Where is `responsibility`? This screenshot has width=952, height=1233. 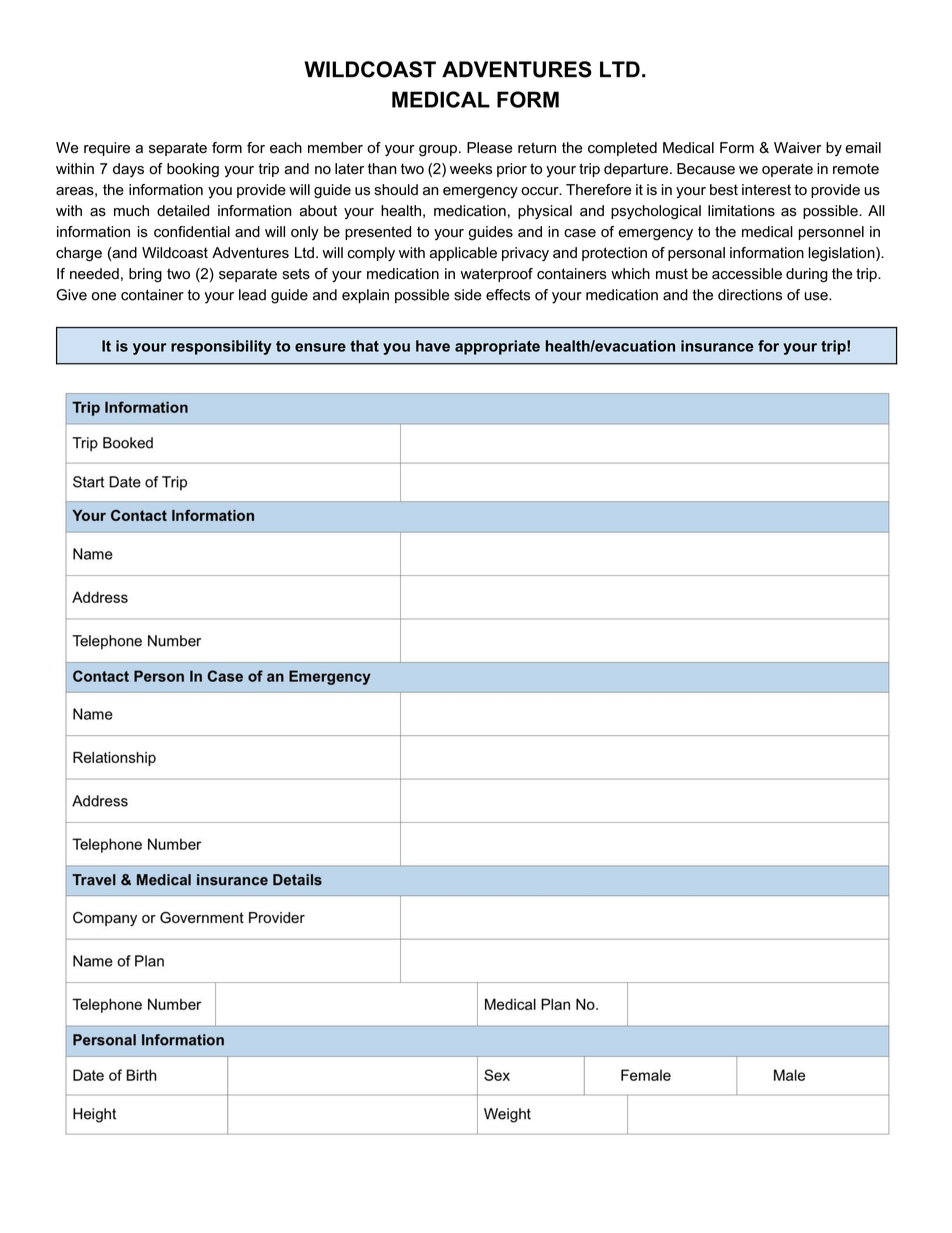
responsibility is located at coordinates (221, 347).
